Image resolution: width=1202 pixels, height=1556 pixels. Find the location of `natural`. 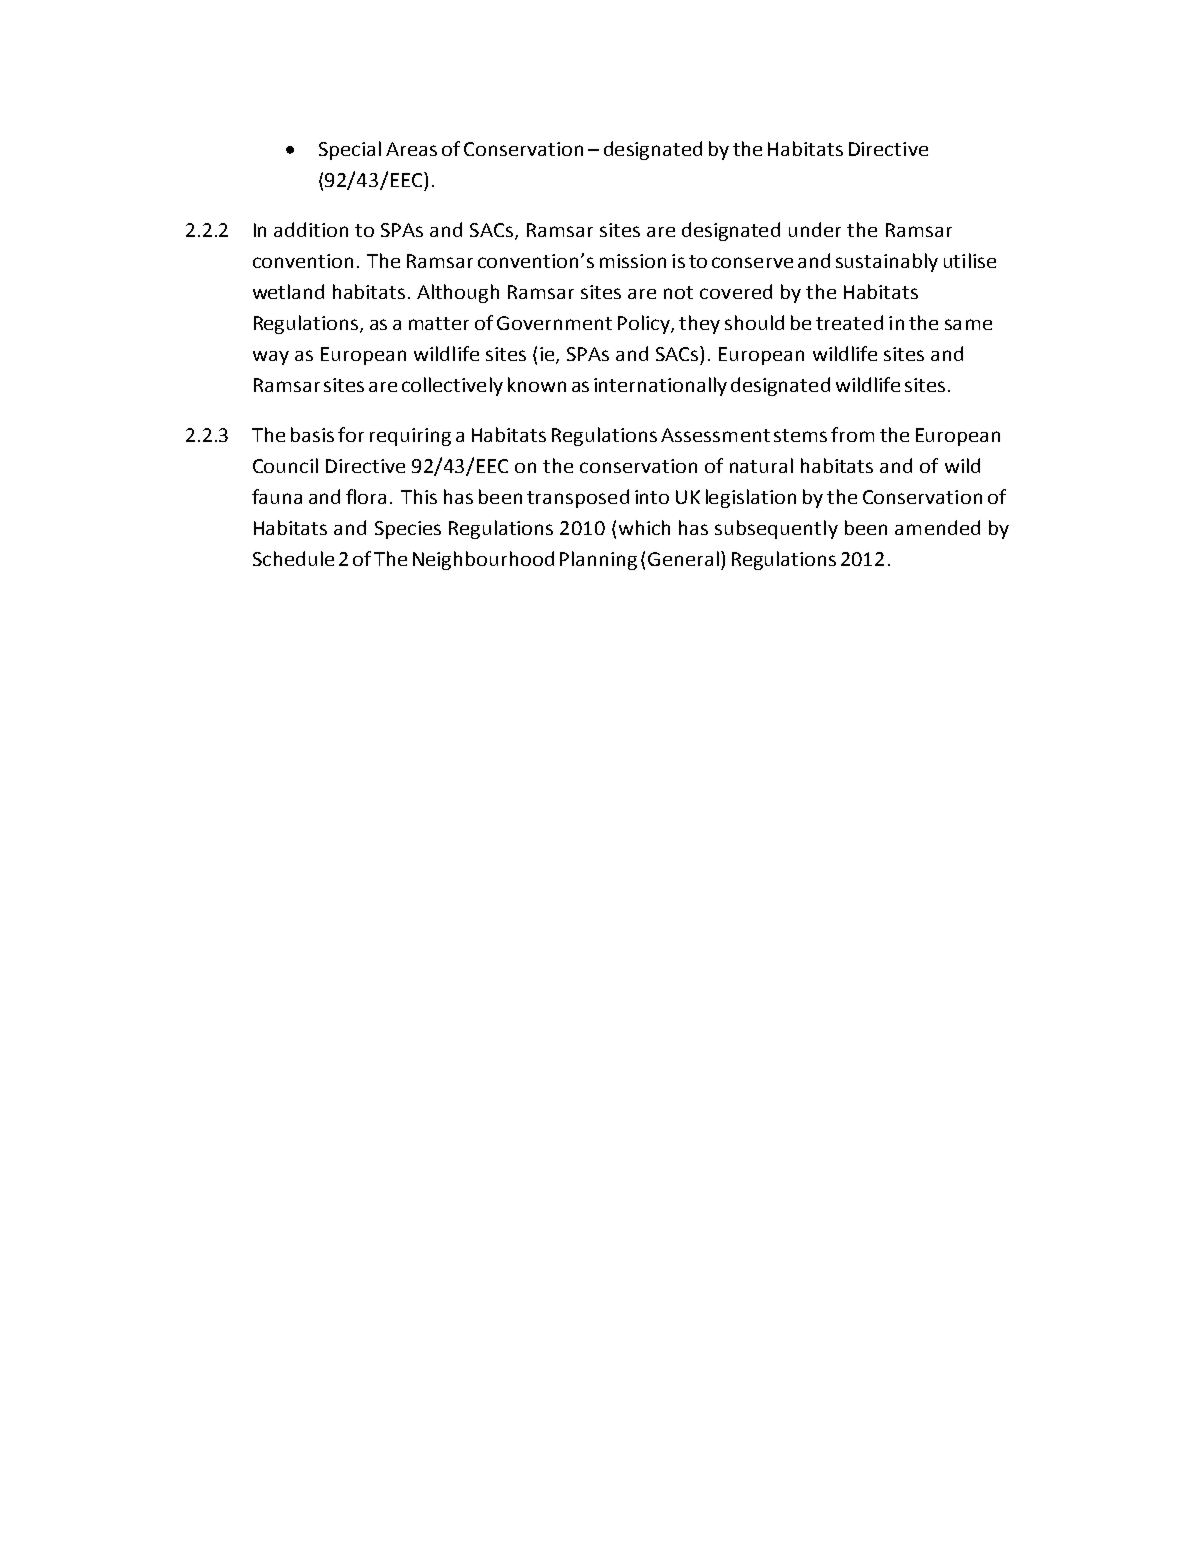

natural is located at coordinates (761, 465).
